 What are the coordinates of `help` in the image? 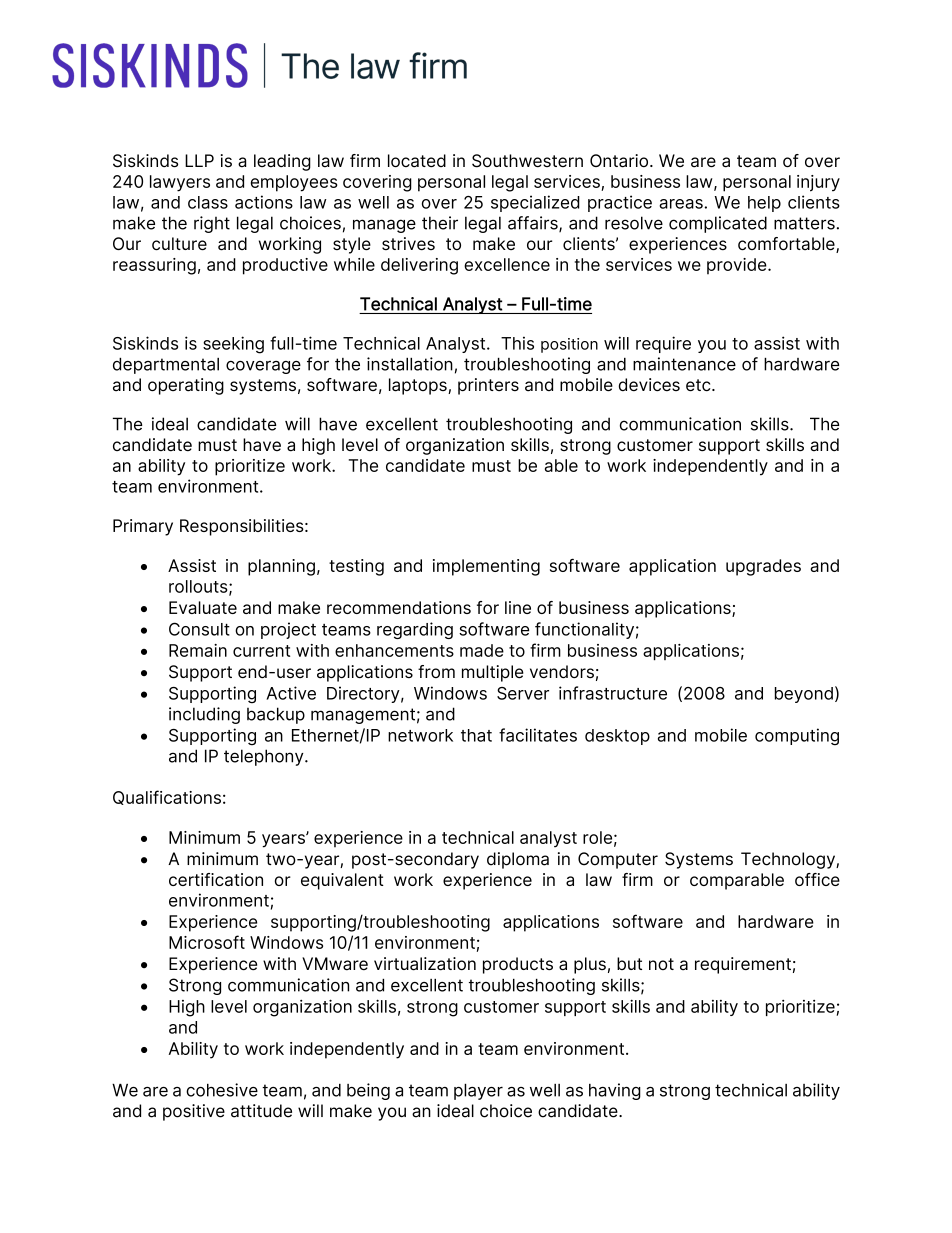 It's located at (764, 204).
